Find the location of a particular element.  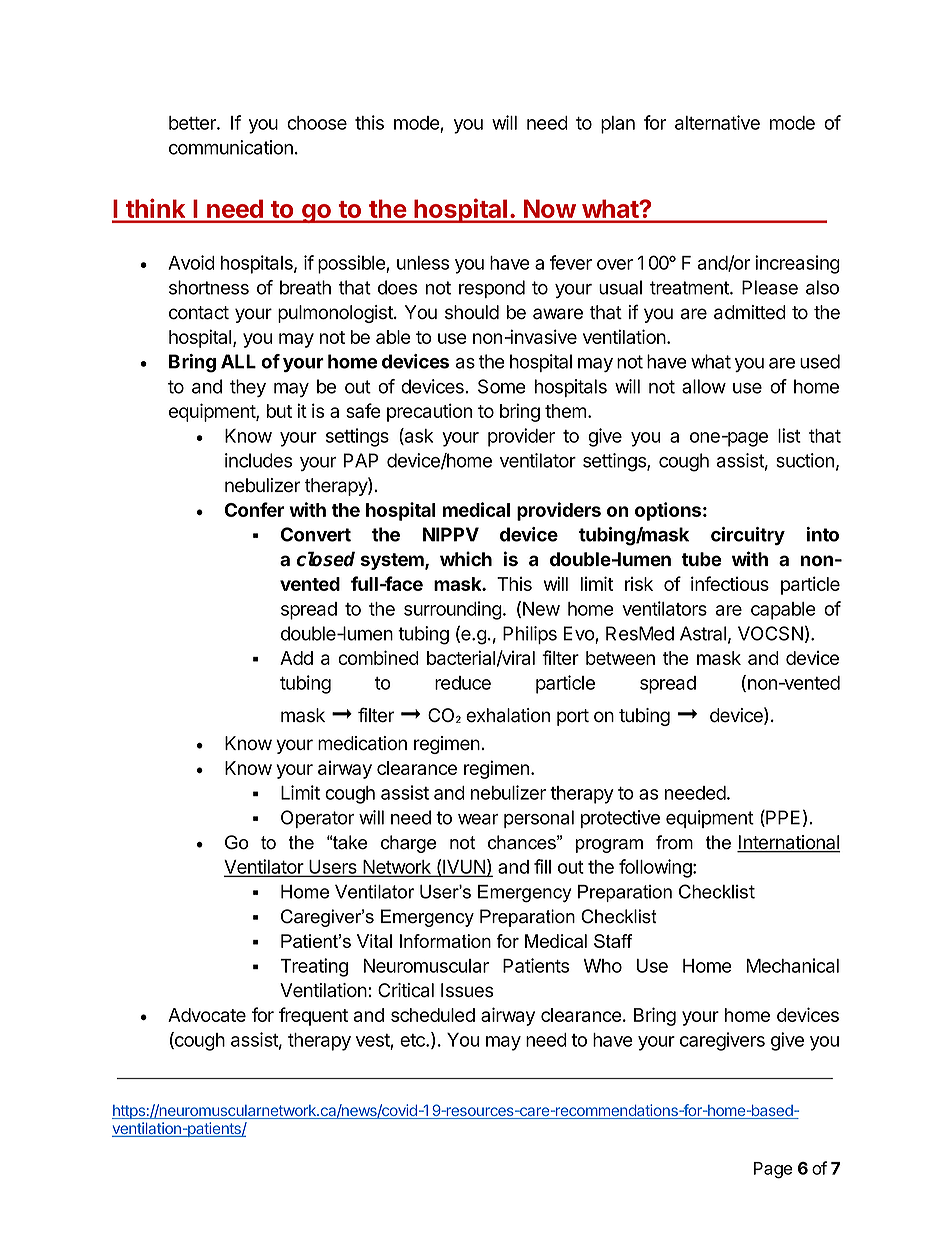

Issues is located at coordinates (467, 990).
